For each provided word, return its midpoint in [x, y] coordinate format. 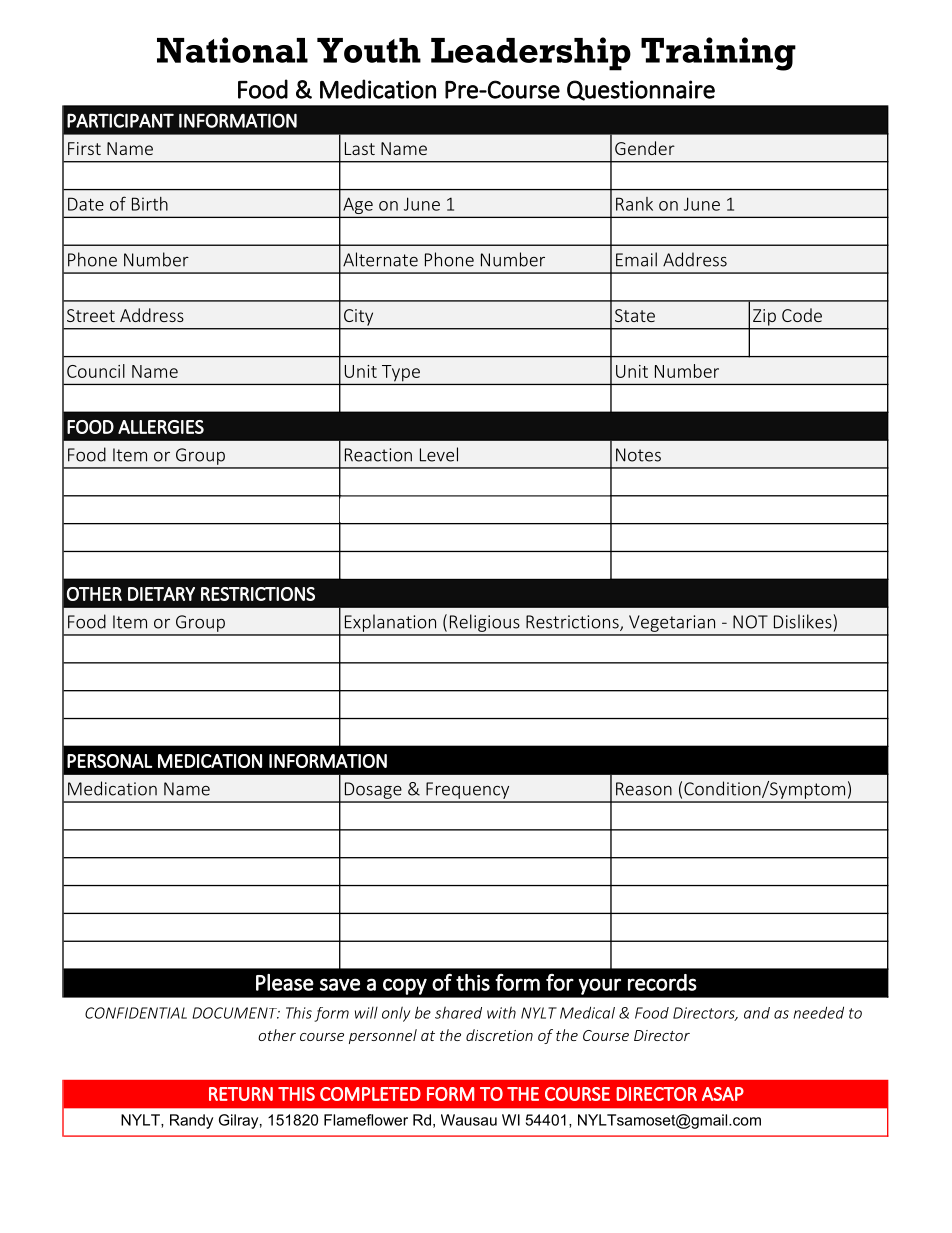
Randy [191, 1121]
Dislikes [804, 621]
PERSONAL [109, 761]
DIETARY [161, 594]
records [662, 982]
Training [718, 54]
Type [401, 373]
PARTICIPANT [120, 120]
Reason [644, 789]
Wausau [469, 1120]
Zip [764, 317]
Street [91, 315]
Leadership [531, 54]
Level [439, 454]
